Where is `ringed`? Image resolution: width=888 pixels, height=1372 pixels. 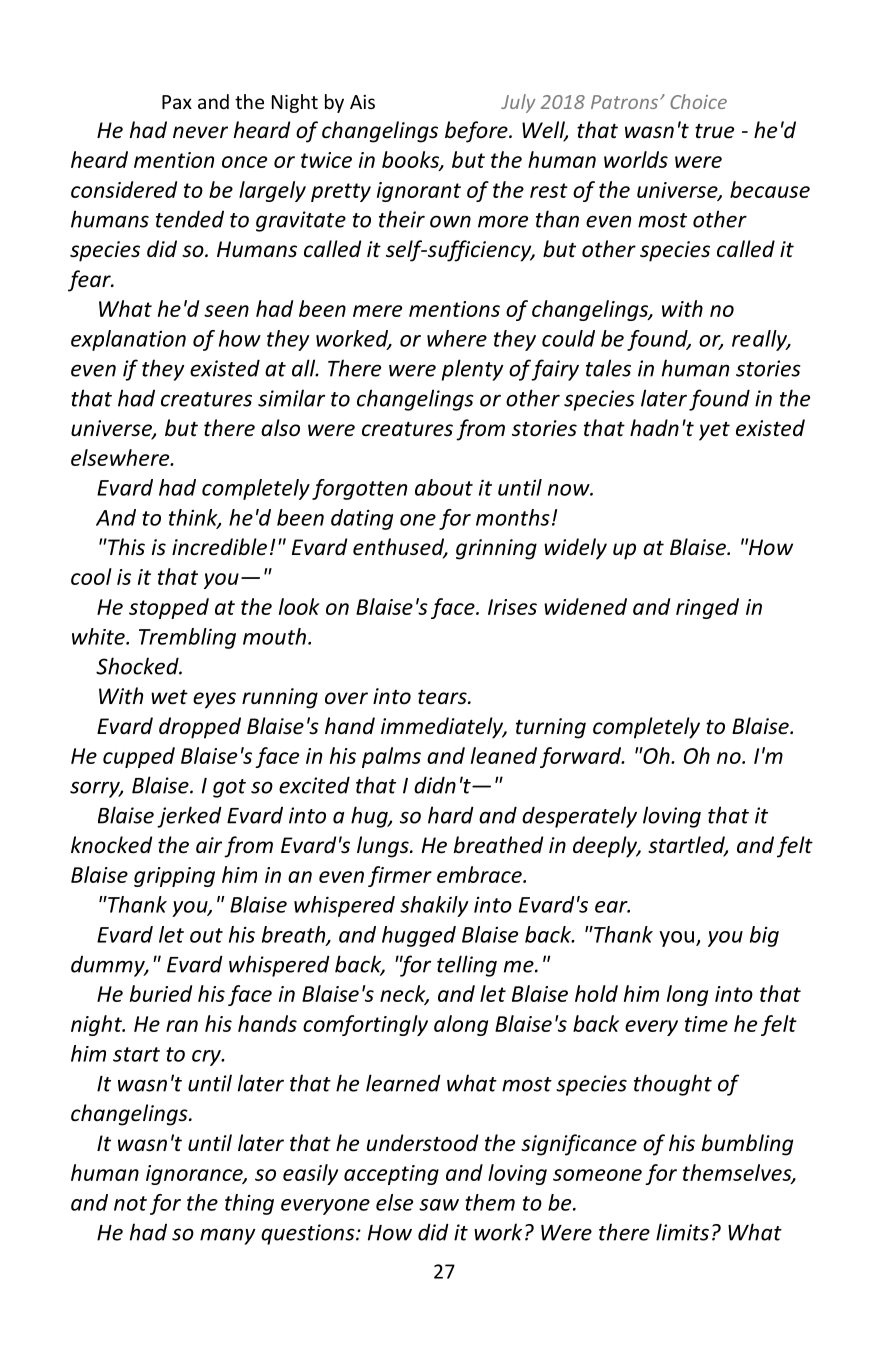
ringed is located at coordinates (707, 608).
